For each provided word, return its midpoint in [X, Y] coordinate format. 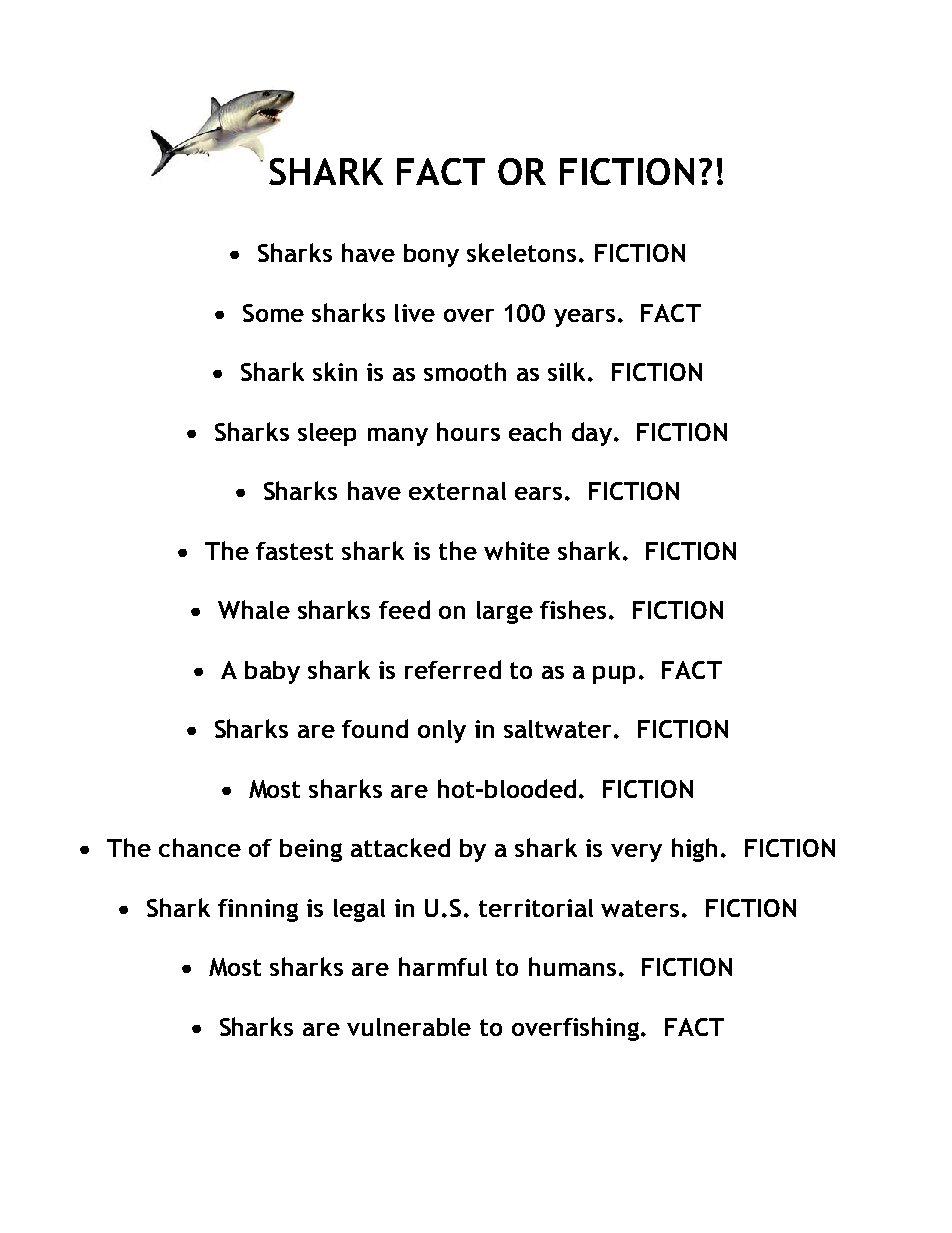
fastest [294, 551]
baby [272, 672]
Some [273, 313]
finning [258, 910]
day [592, 434]
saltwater [559, 729]
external [457, 491]
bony [431, 255]
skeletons [521, 252]
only [442, 731]
